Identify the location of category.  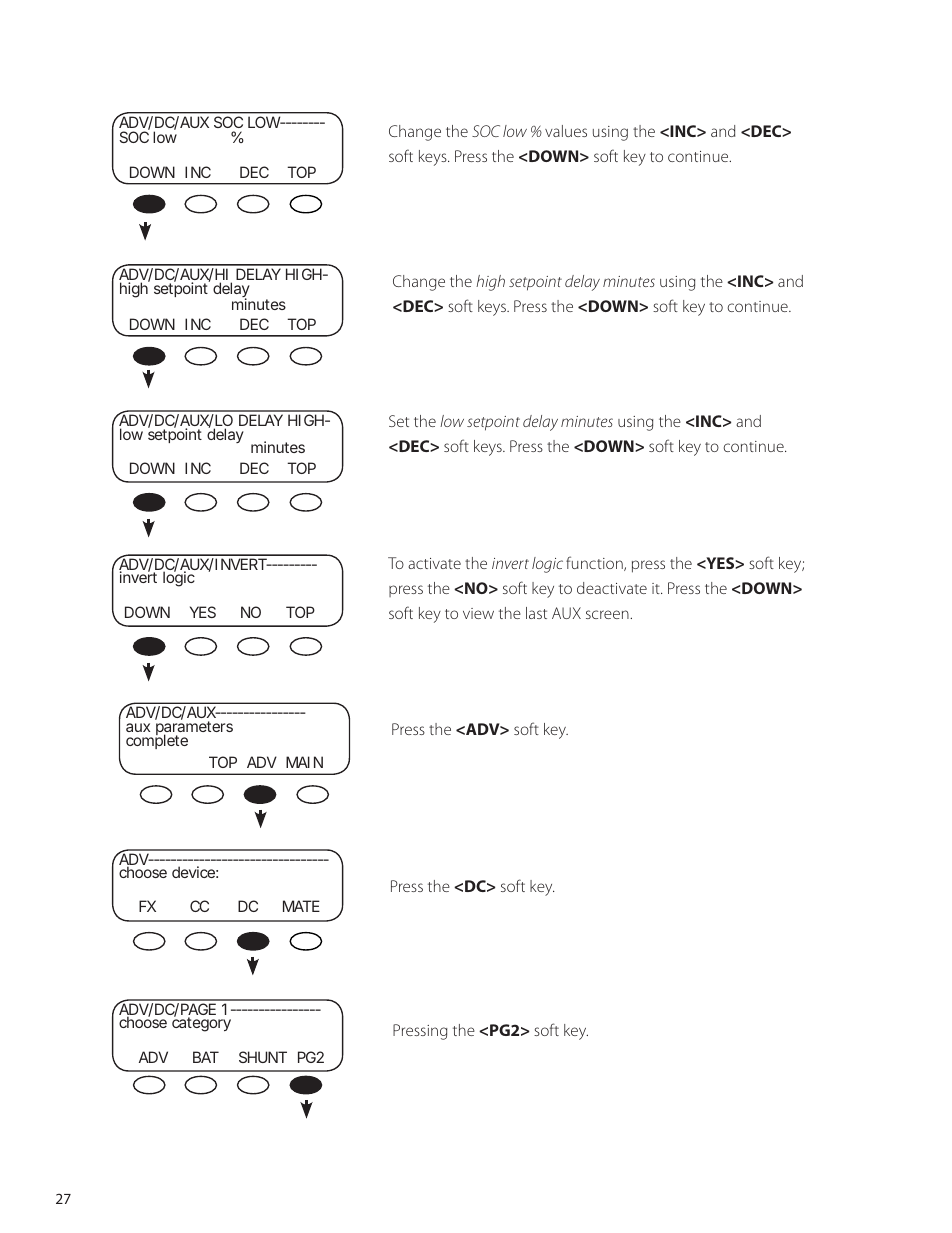
(201, 1023).
